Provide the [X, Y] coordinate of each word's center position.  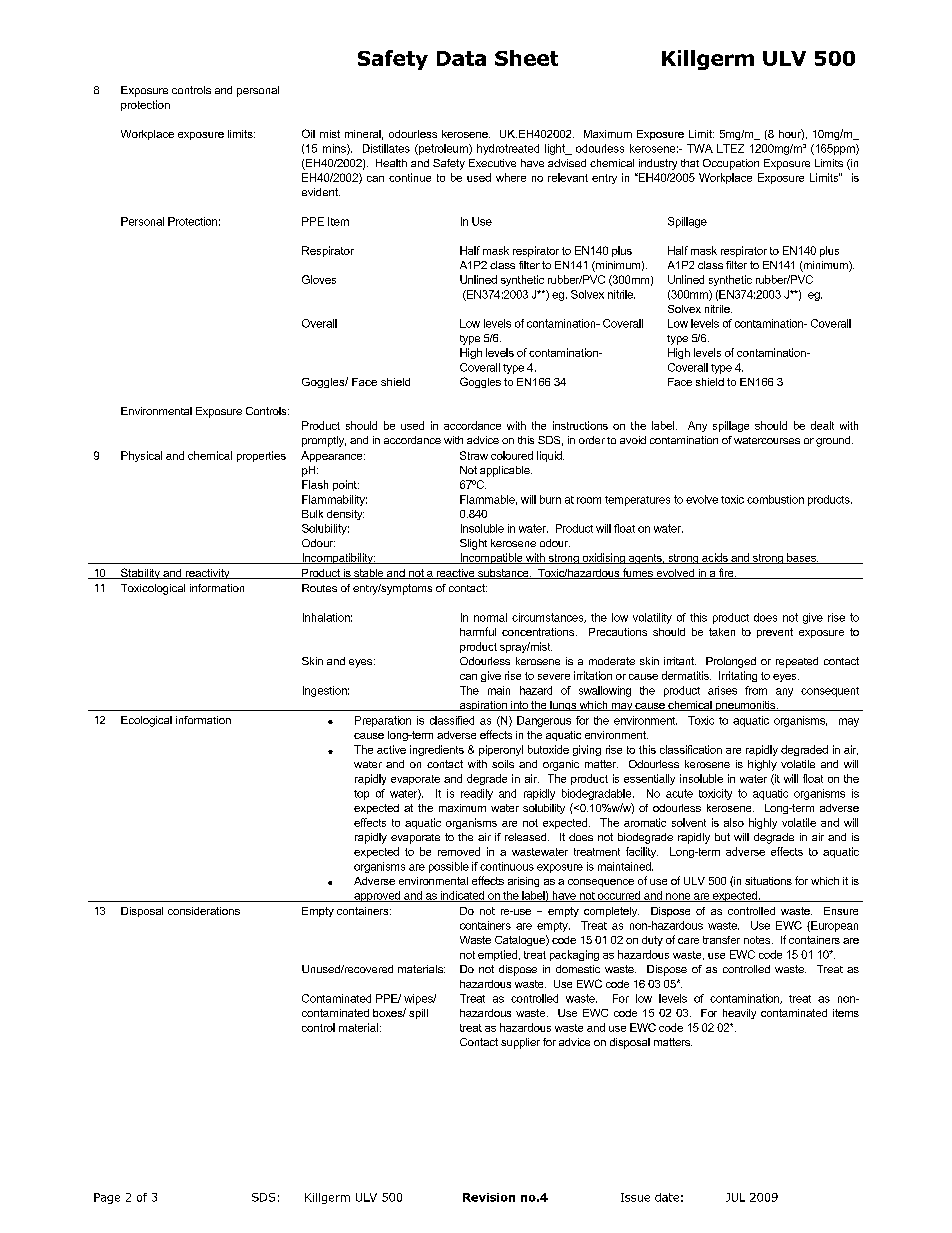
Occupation [731, 164]
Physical [141, 456]
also [734, 822]
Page [107, 1198]
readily [477, 794]
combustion [775, 499]
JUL [735, 1197]
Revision [489, 1197]
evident [321, 192]
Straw [474, 455]
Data [461, 58]
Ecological [146, 721]
